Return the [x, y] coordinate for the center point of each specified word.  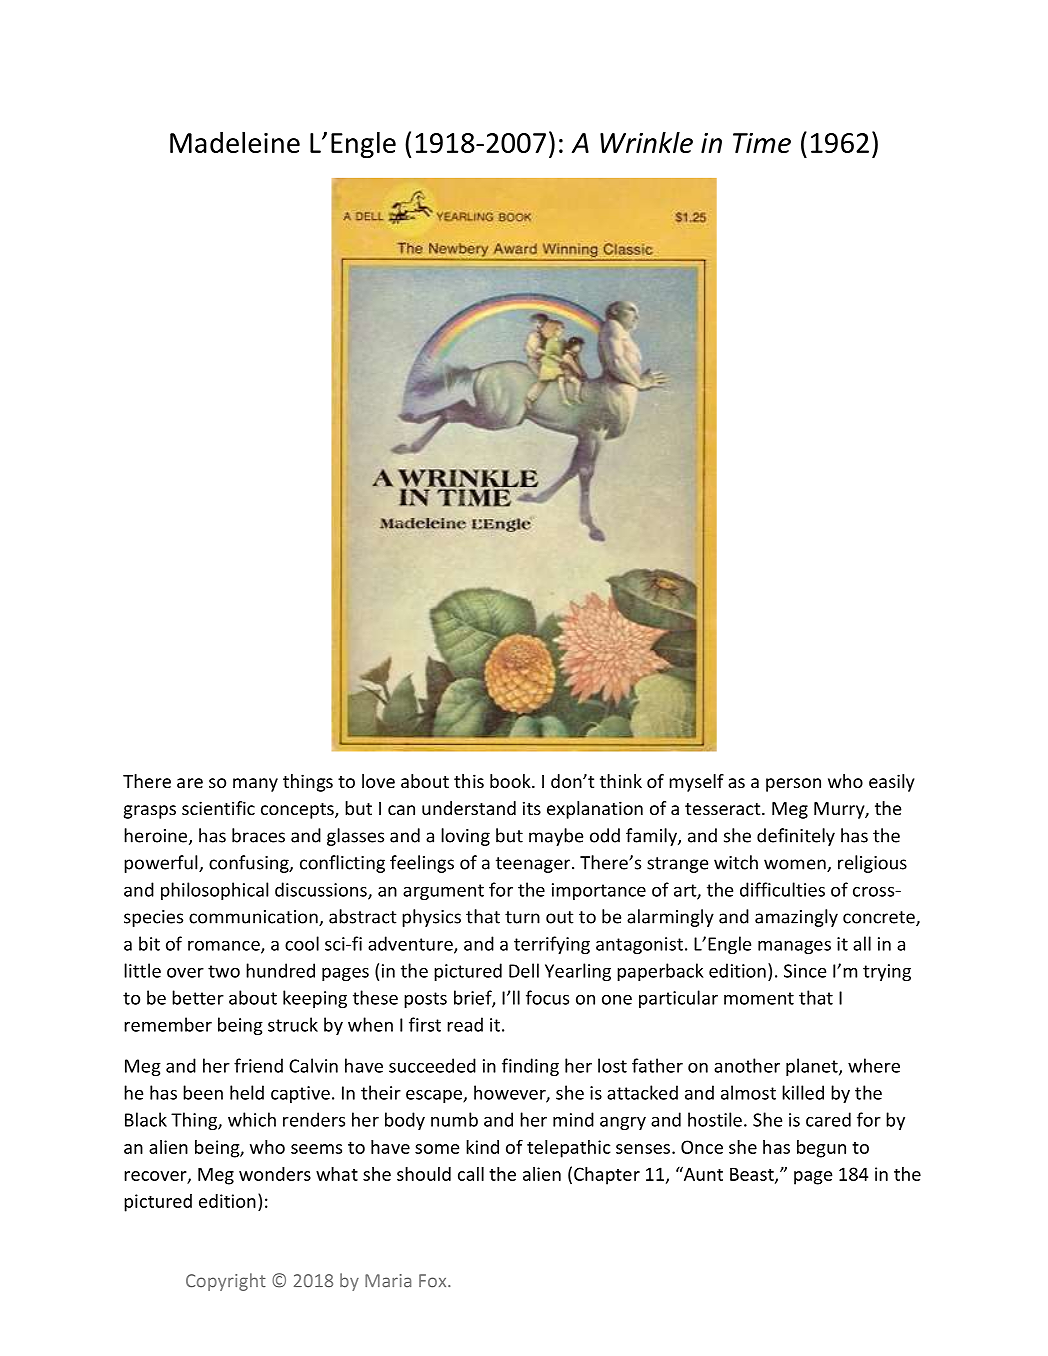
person [793, 785]
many [255, 785]
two [224, 971]
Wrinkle [646, 142]
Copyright [226, 1282]
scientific [218, 808]
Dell [524, 970]
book [511, 781]
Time [762, 143]
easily [892, 783]
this [469, 781]
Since [805, 971]
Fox [434, 1281]
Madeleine [235, 142]
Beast [753, 1175]
